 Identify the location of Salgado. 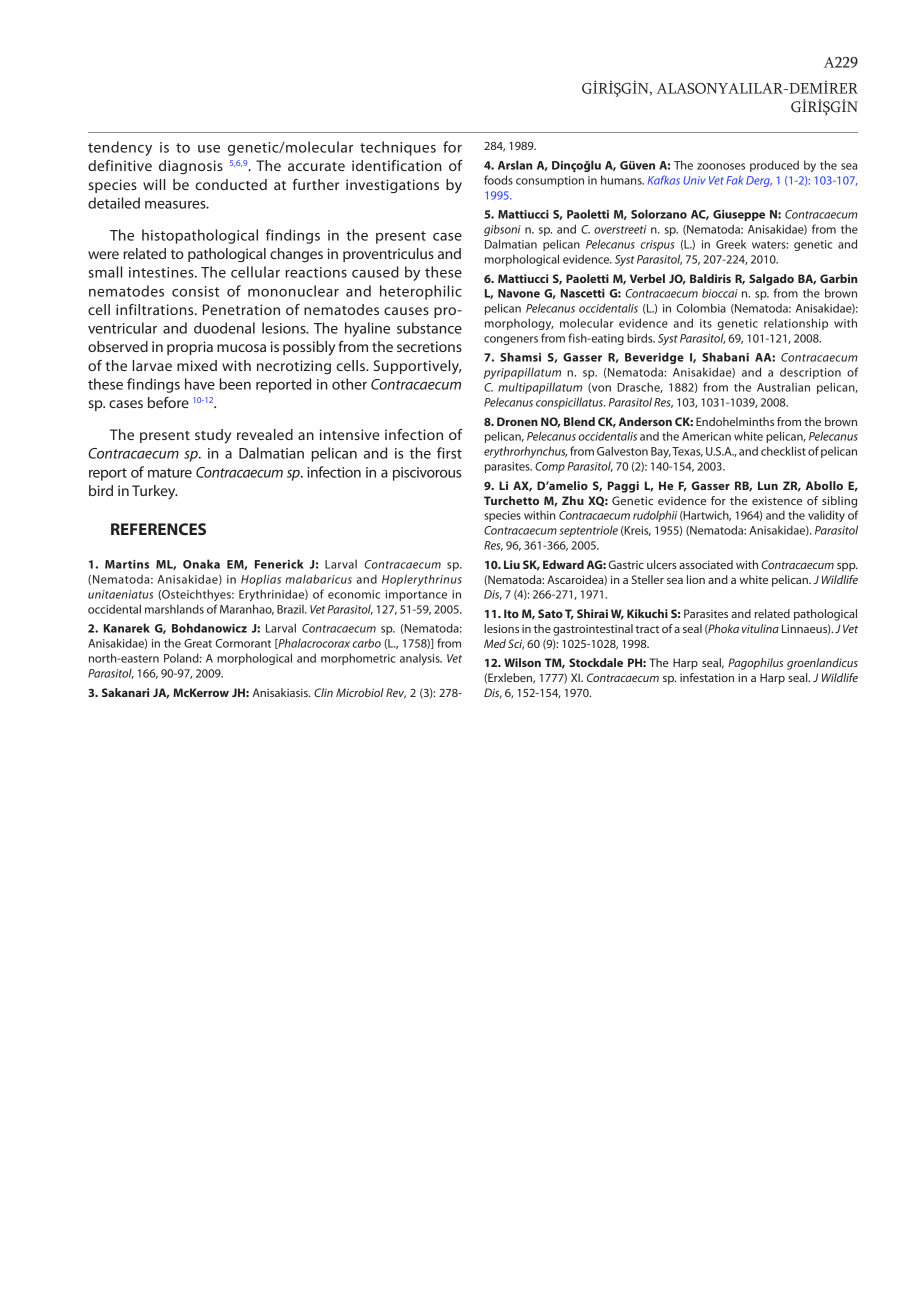
(771, 280).
